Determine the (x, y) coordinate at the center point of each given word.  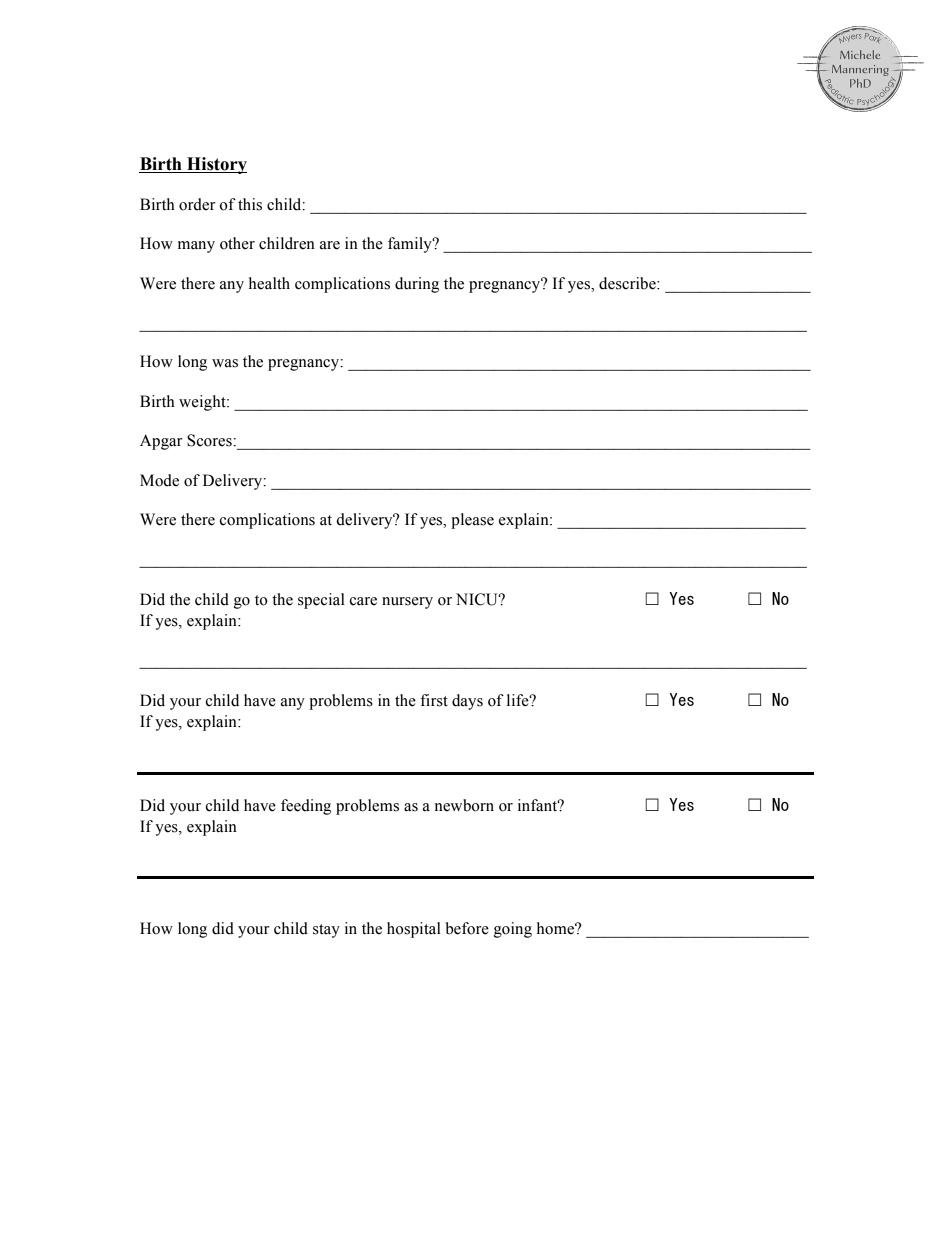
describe (628, 283)
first (434, 700)
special (321, 601)
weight (203, 403)
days (467, 702)
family (411, 245)
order (197, 204)
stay (326, 931)
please (472, 521)
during (417, 285)
